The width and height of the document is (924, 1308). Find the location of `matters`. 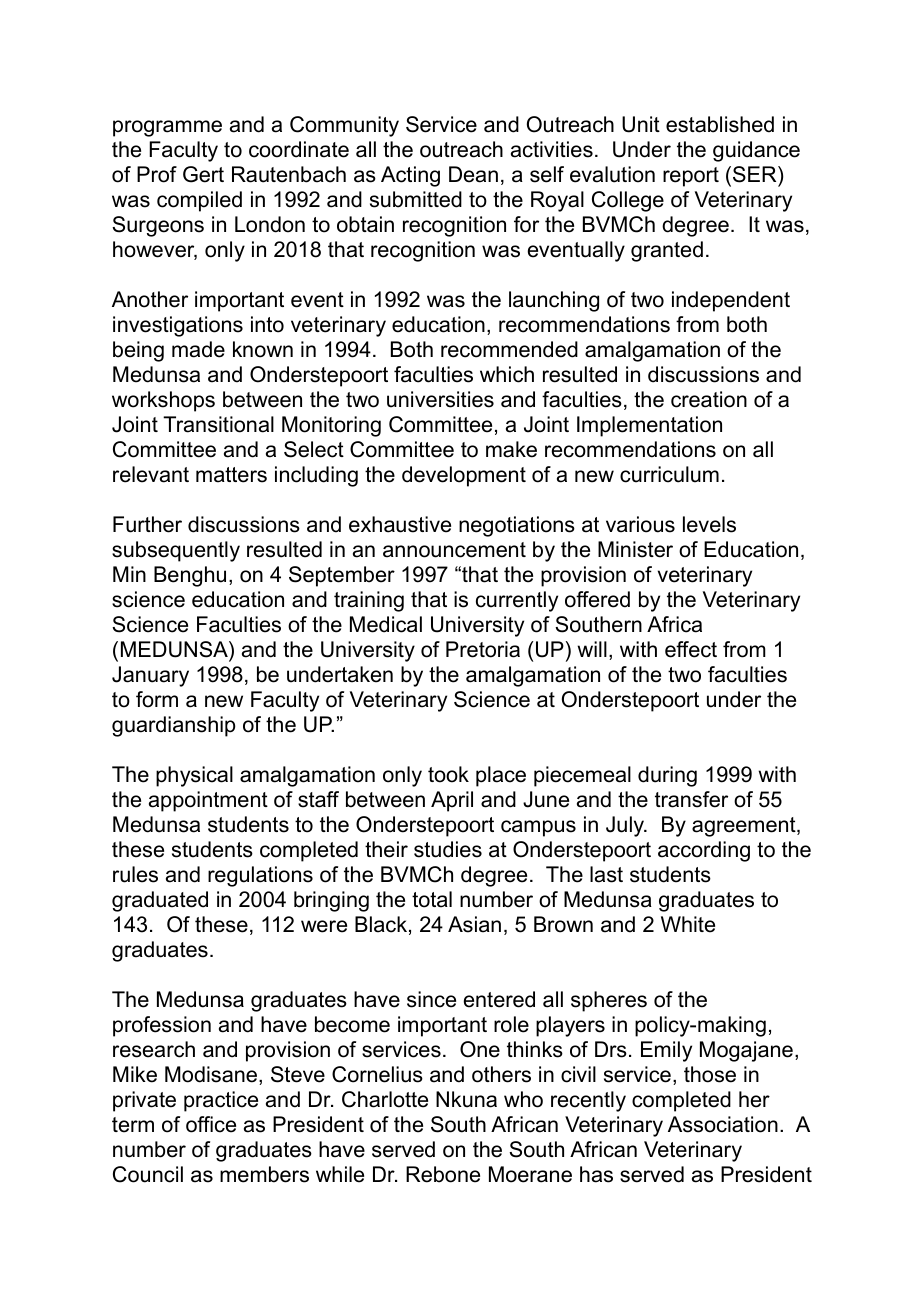

matters is located at coordinates (231, 475).
